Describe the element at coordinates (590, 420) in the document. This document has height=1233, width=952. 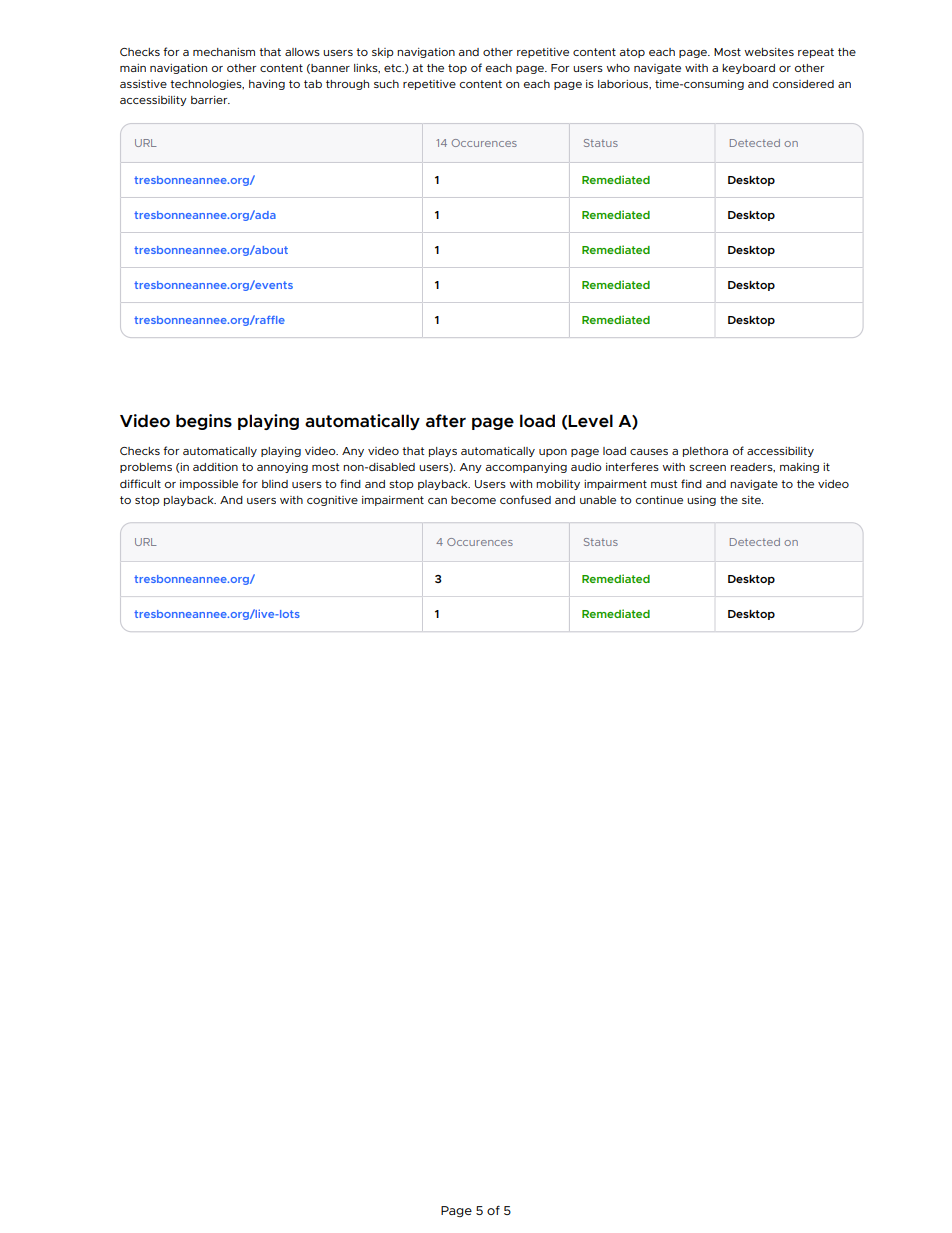
I see `Level` at that location.
